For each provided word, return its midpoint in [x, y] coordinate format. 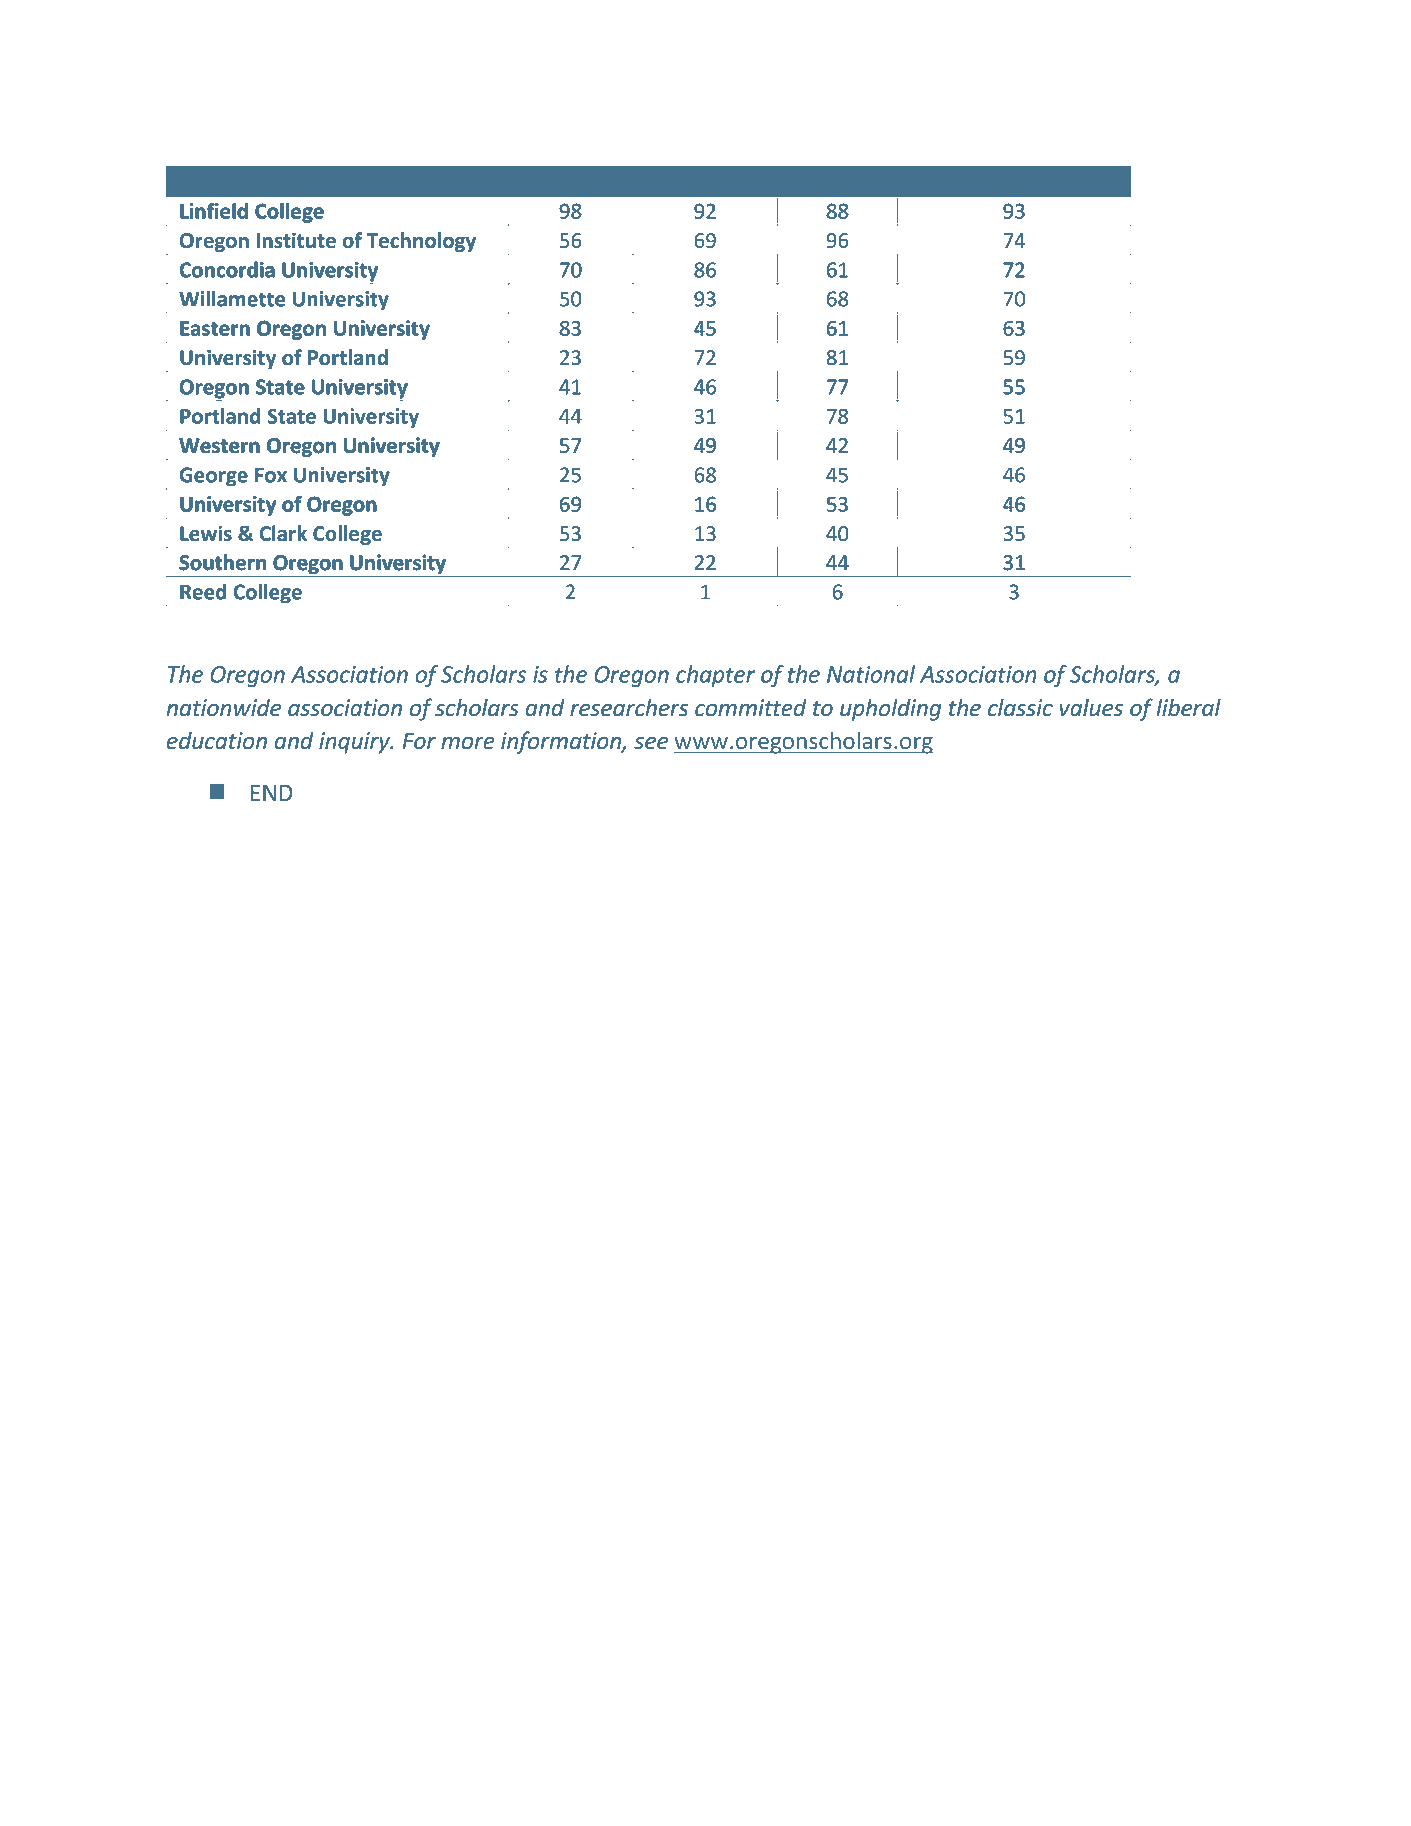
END [272, 792]
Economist [571, 182]
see [651, 743]
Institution [229, 182]
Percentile [1042, 182]
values [1091, 707]
